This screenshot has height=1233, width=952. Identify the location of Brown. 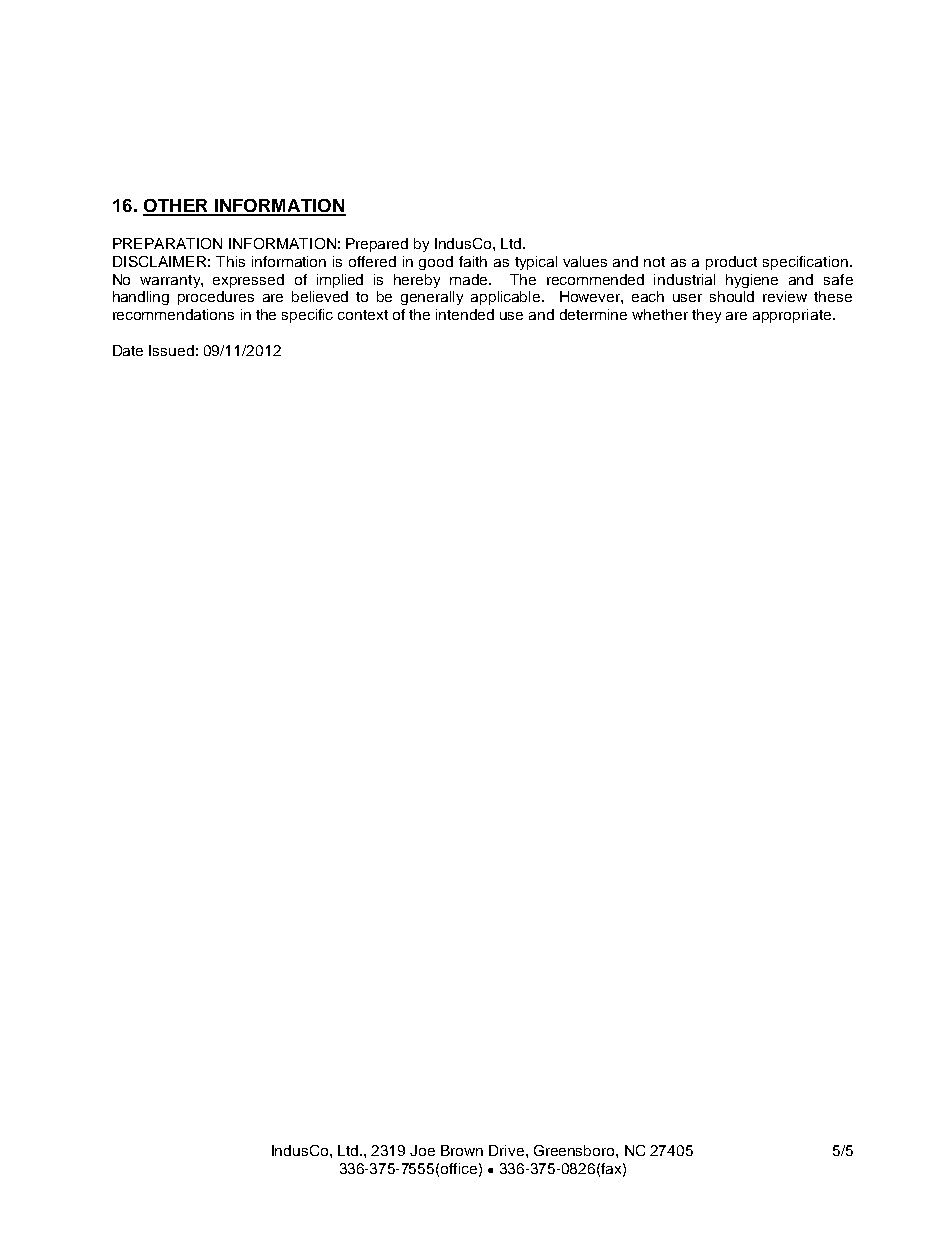
(462, 1150).
